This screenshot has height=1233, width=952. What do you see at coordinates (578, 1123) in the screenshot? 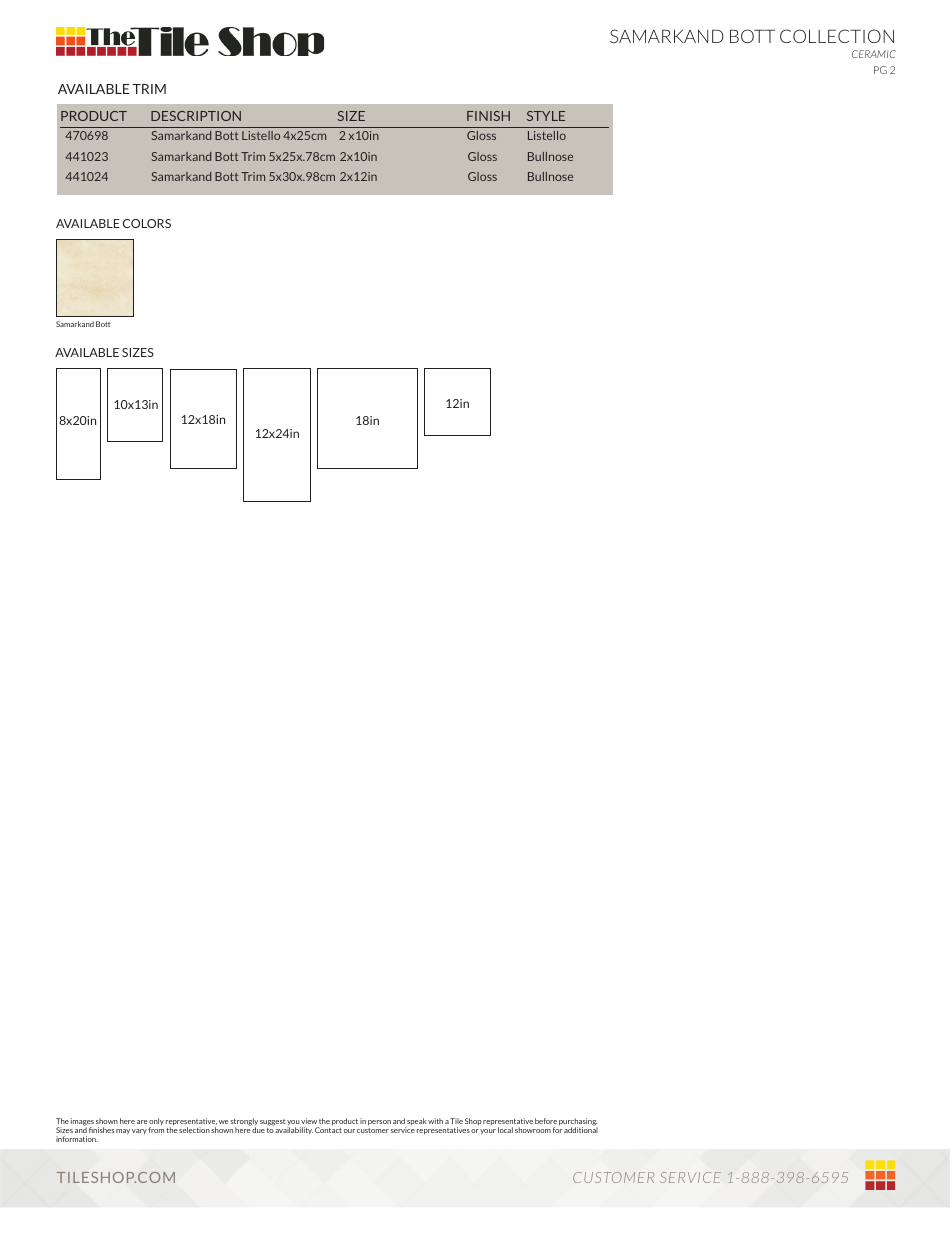
I see `purchasing` at bounding box center [578, 1123].
